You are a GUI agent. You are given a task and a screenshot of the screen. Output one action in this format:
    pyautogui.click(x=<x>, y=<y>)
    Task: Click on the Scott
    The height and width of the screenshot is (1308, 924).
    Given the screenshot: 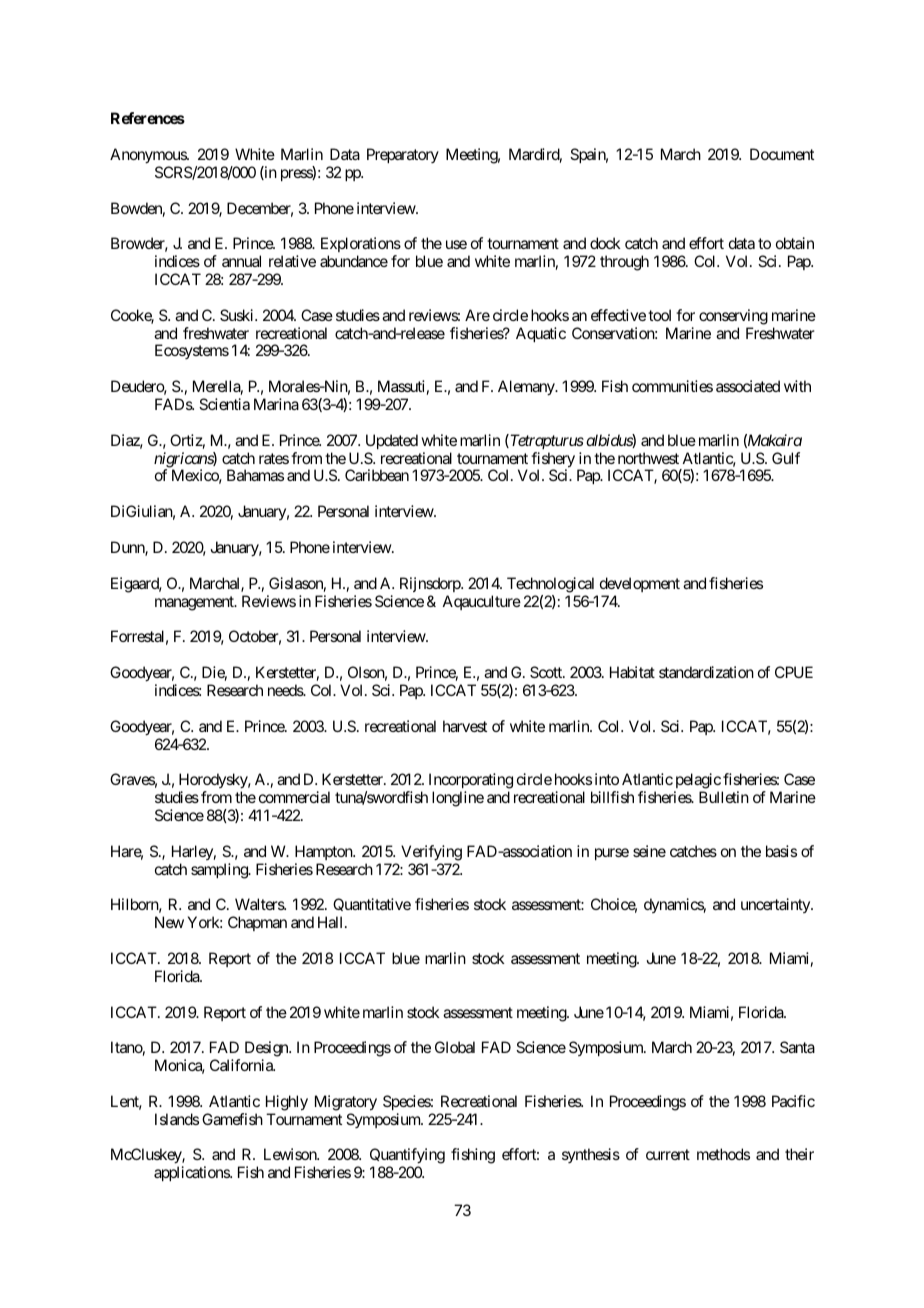 What is the action you would take?
    pyautogui.click(x=547, y=672)
